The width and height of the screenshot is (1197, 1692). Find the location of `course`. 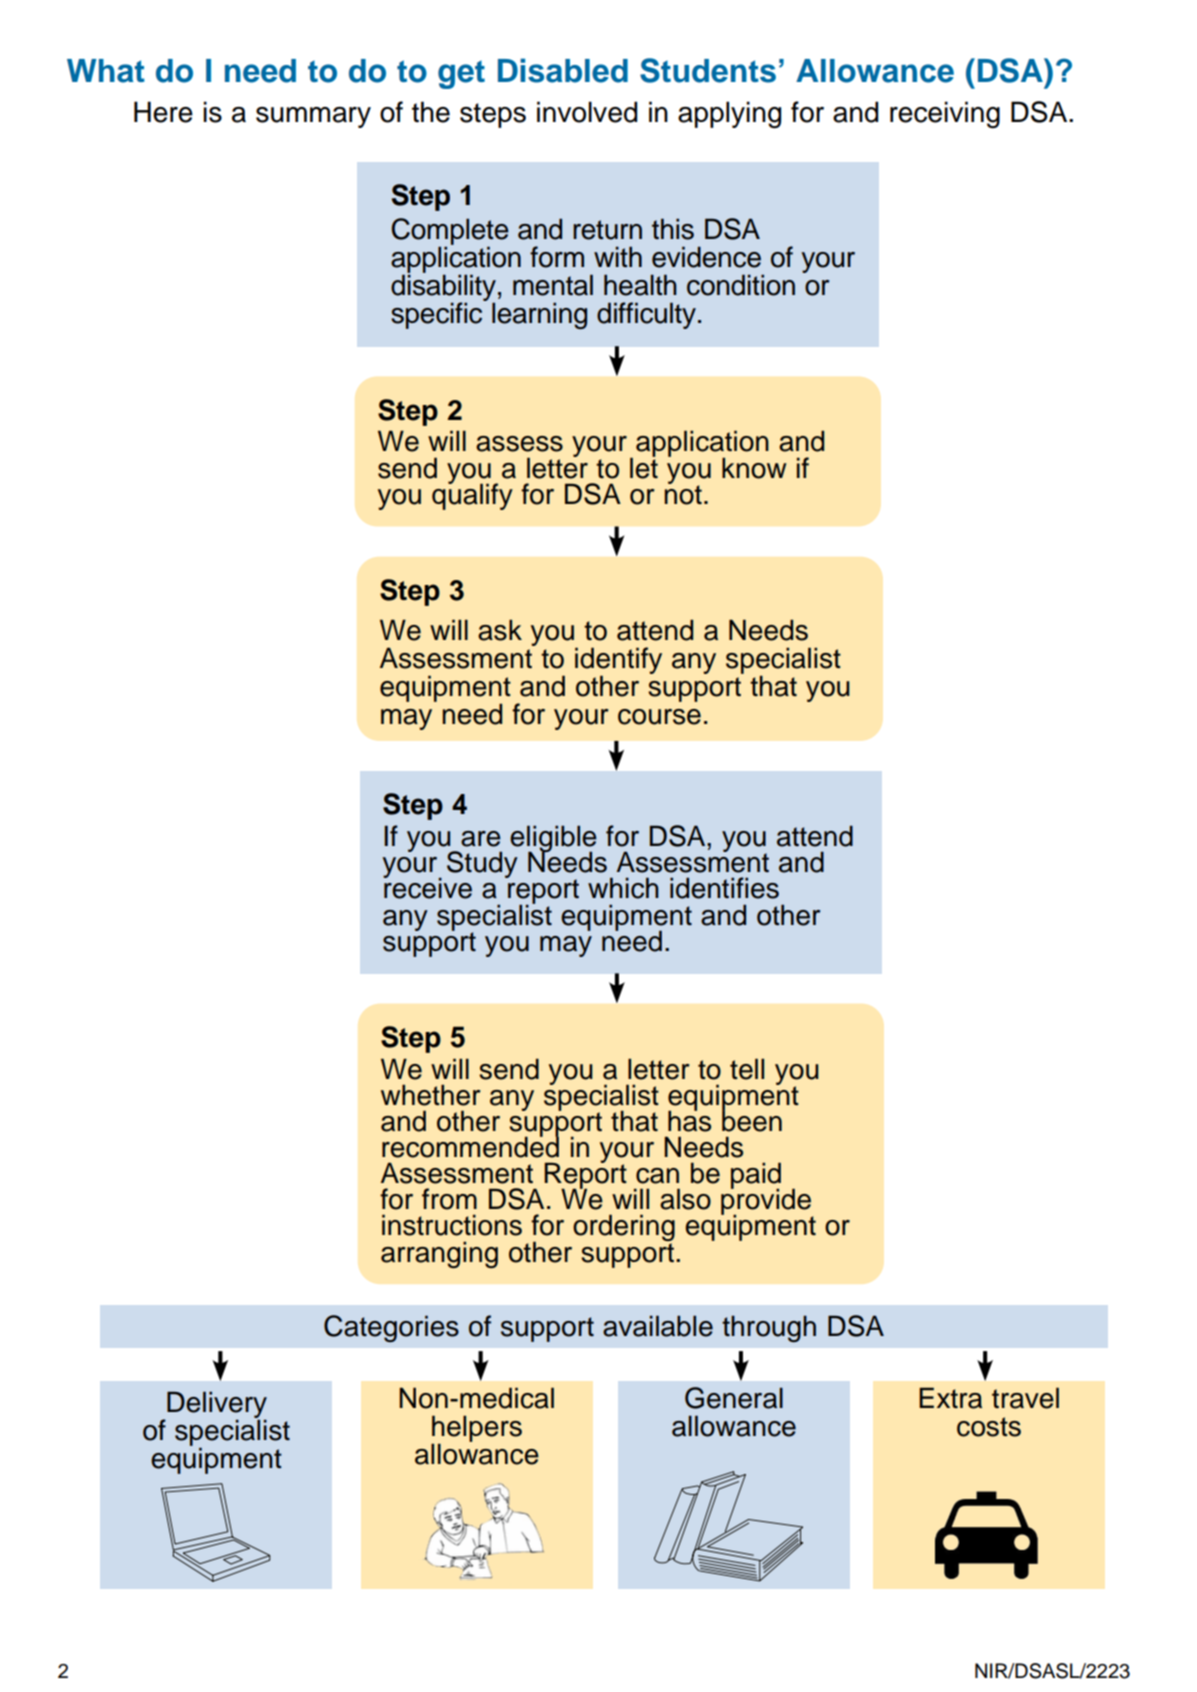

course is located at coordinates (659, 717).
